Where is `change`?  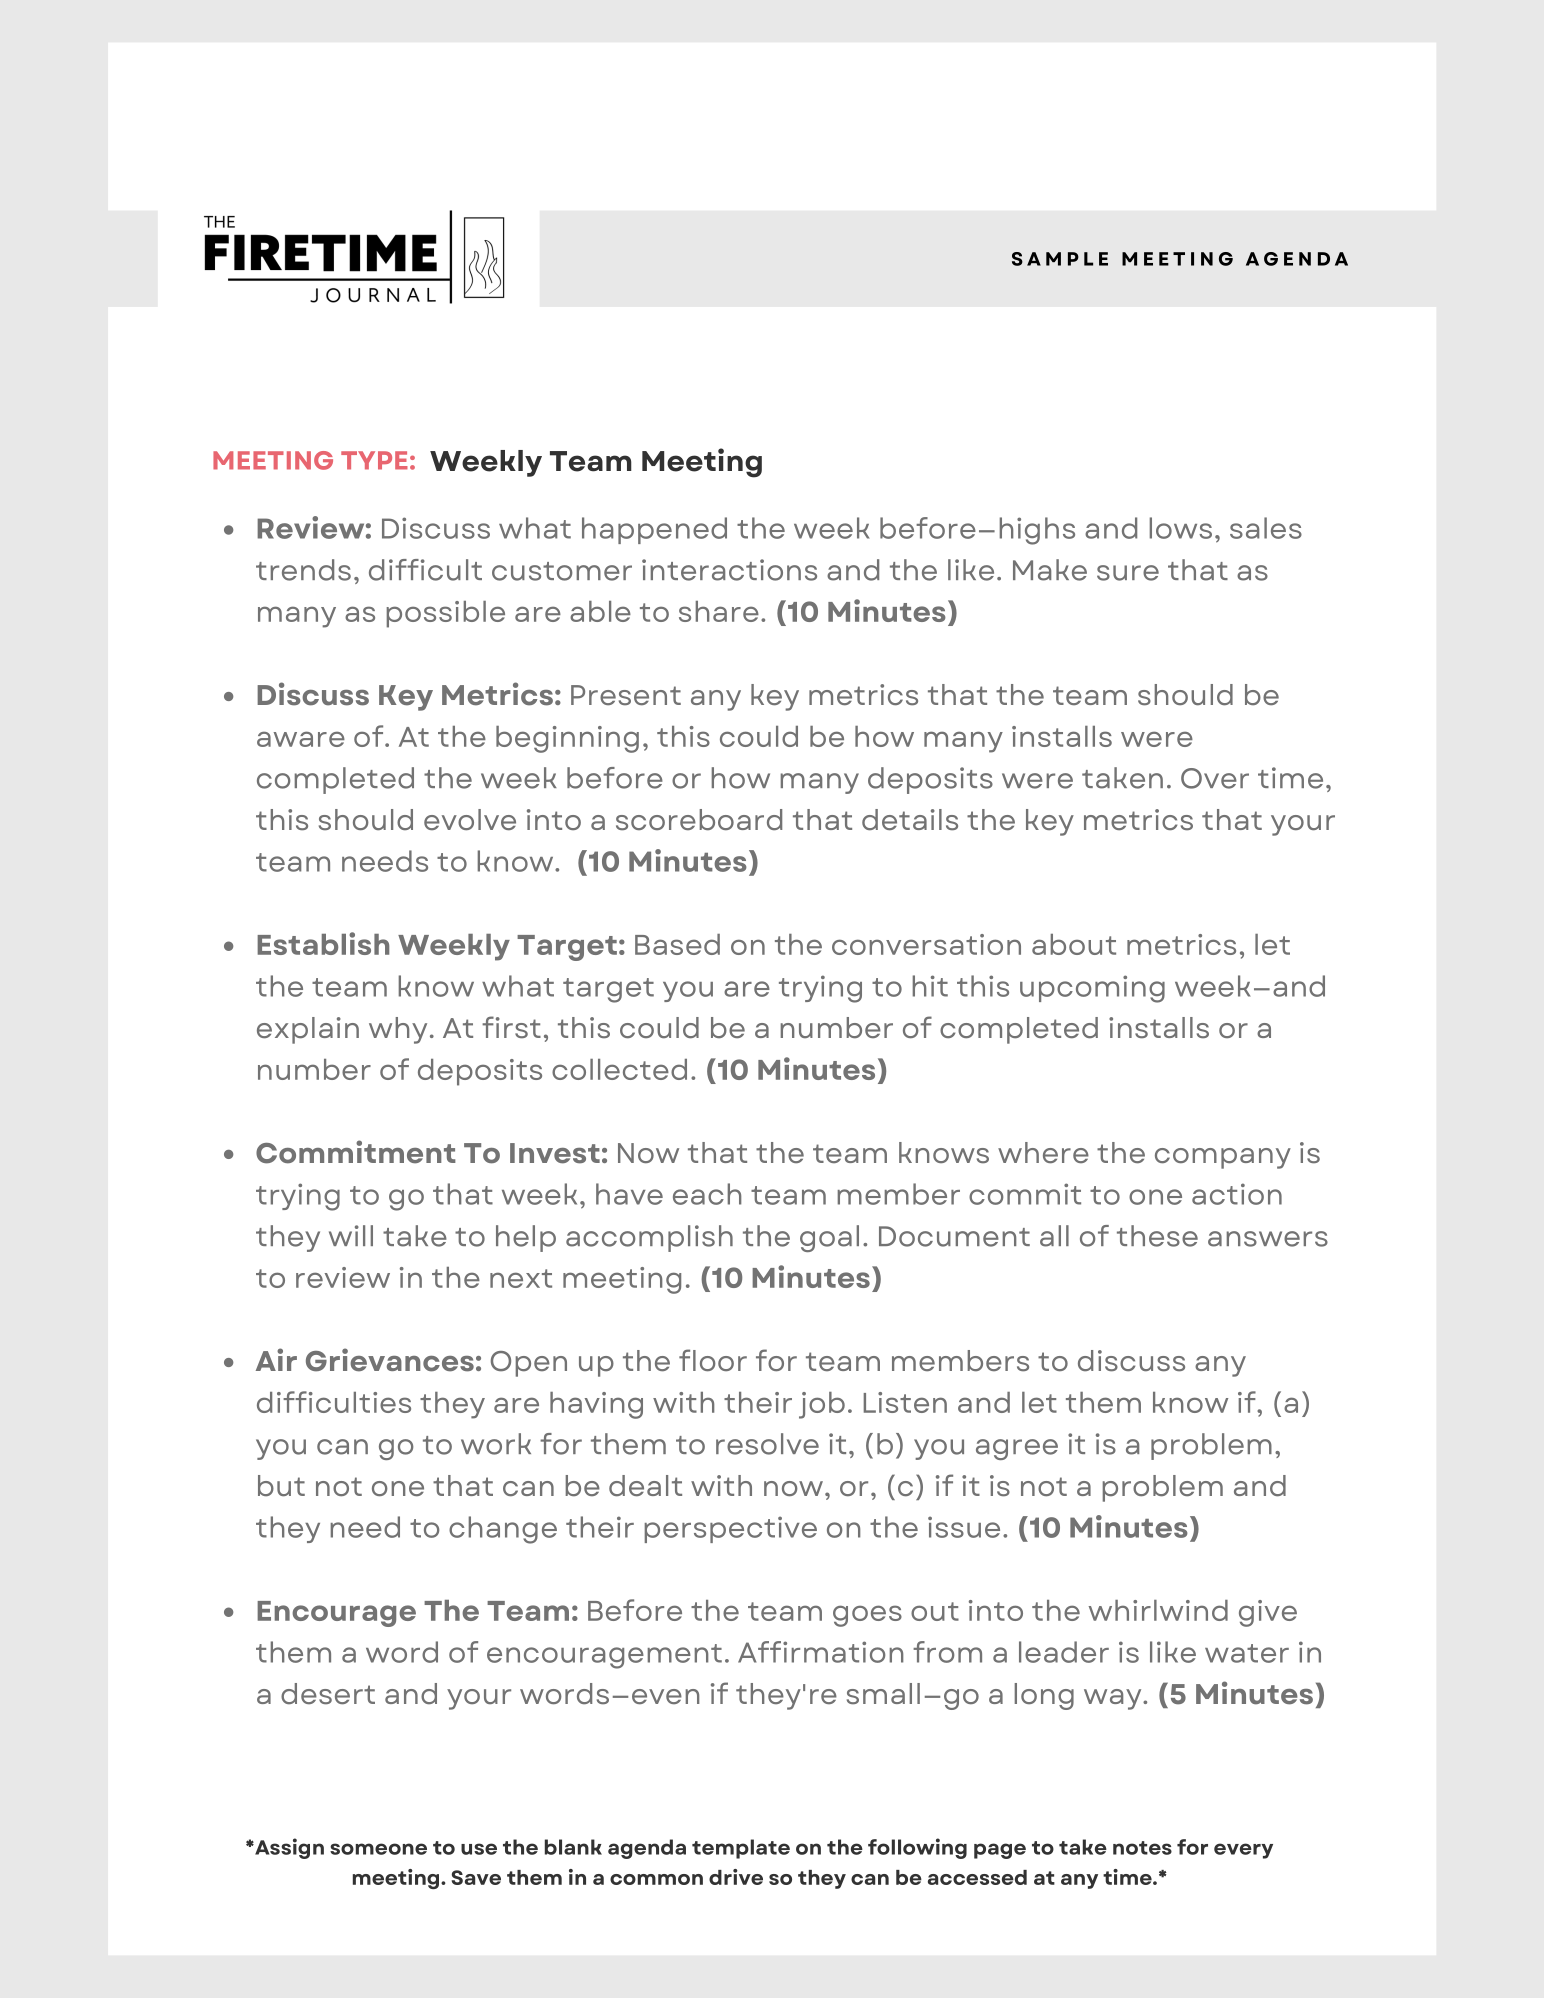 change is located at coordinates (503, 1530).
